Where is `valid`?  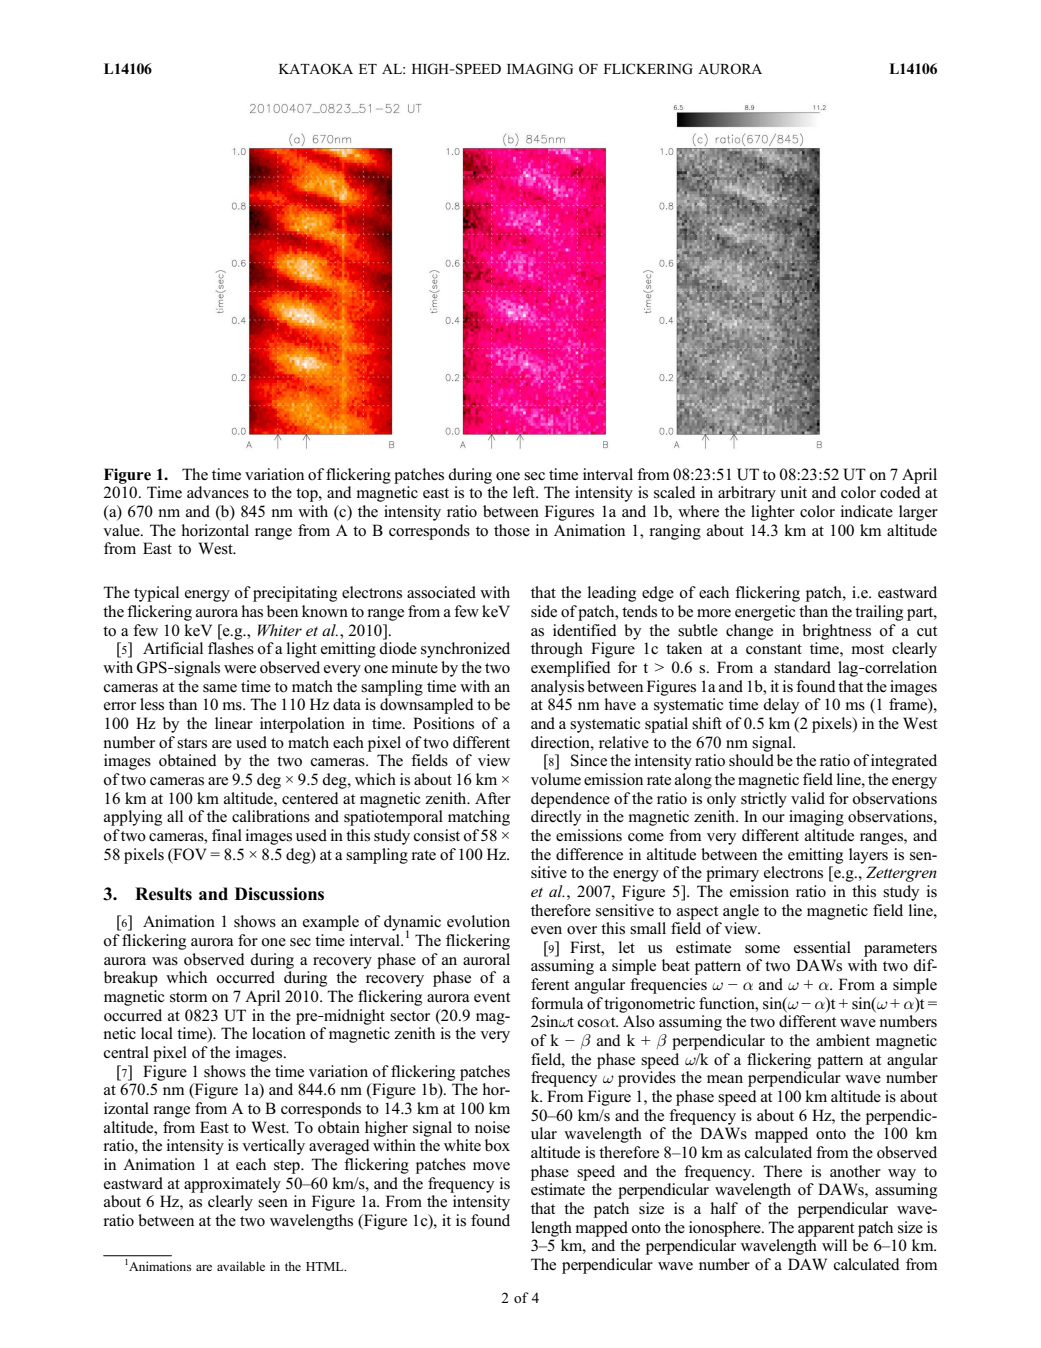
valid is located at coordinates (808, 798).
